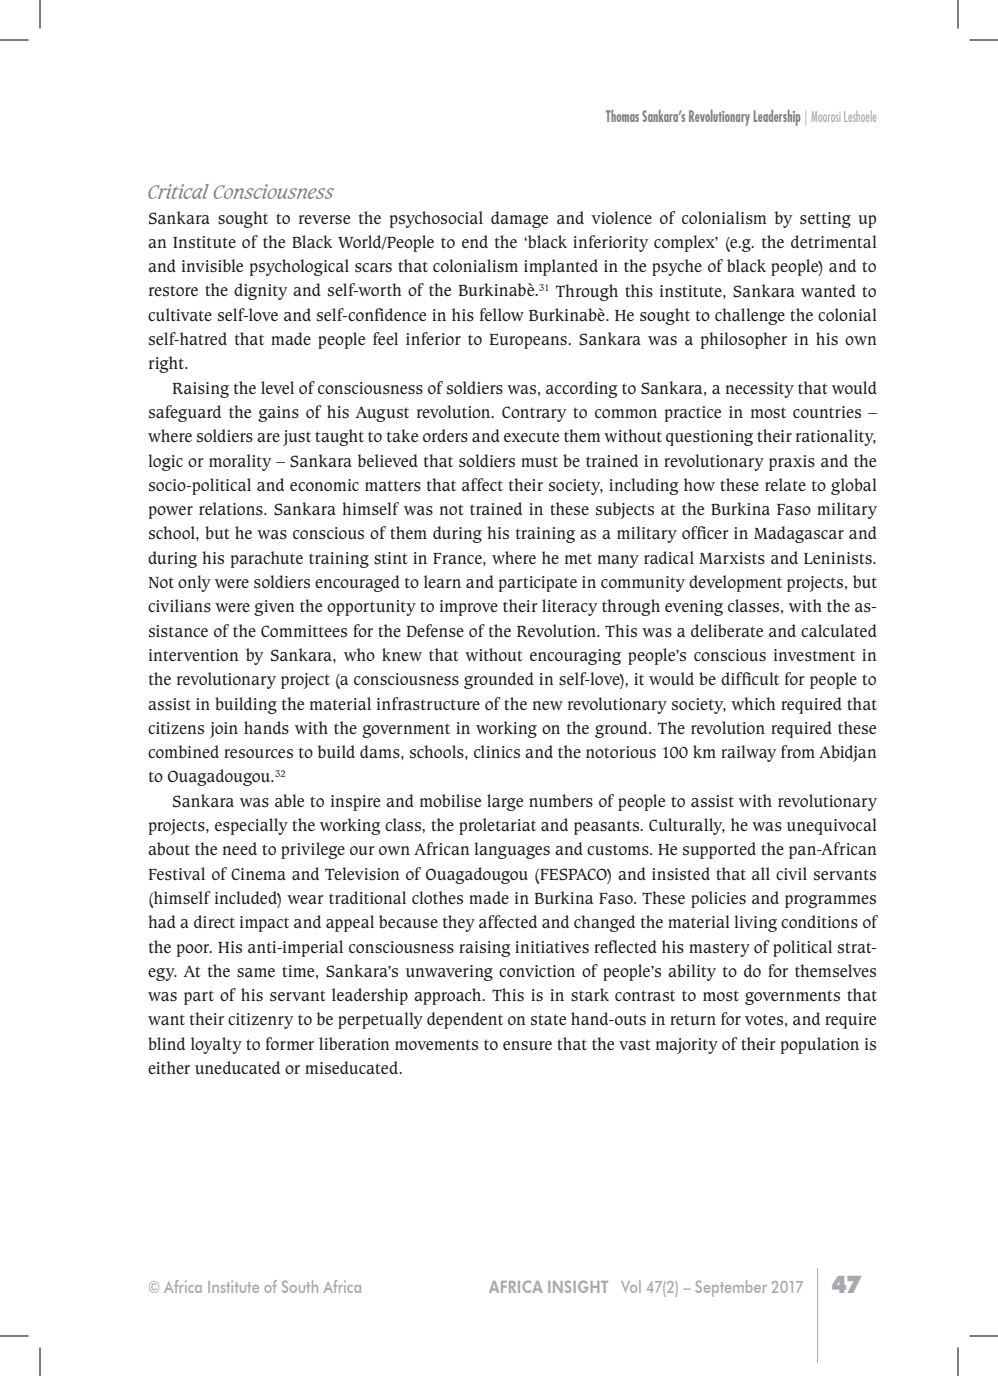 Image resolution: width=998 pixels, height=1376 pixels. What do you see at coordinates (731, 1288) in the screenshot?
I see `September` at bounding box center [731, 1288].
